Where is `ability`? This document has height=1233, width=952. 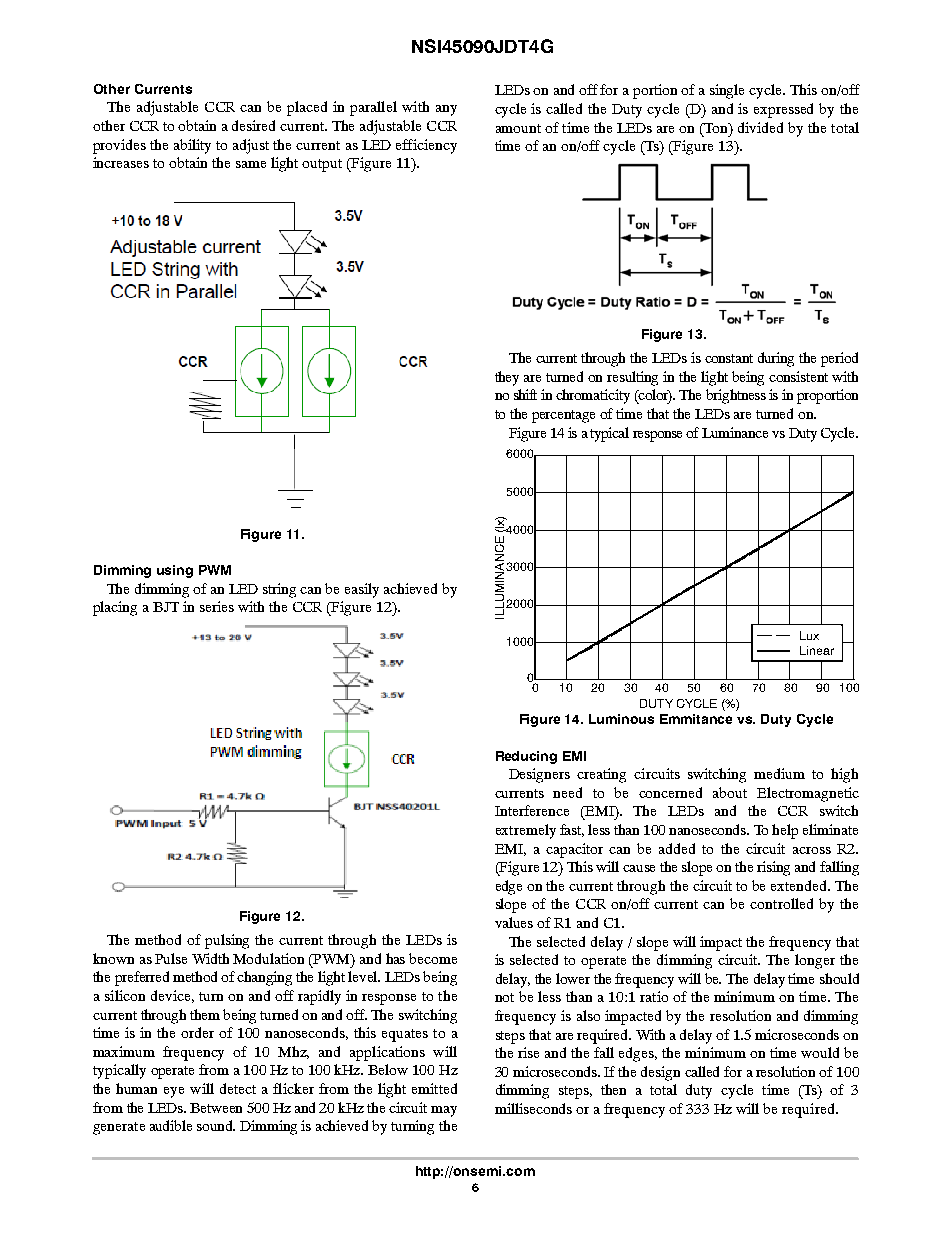 ability is located at coordinates (192, 146).
